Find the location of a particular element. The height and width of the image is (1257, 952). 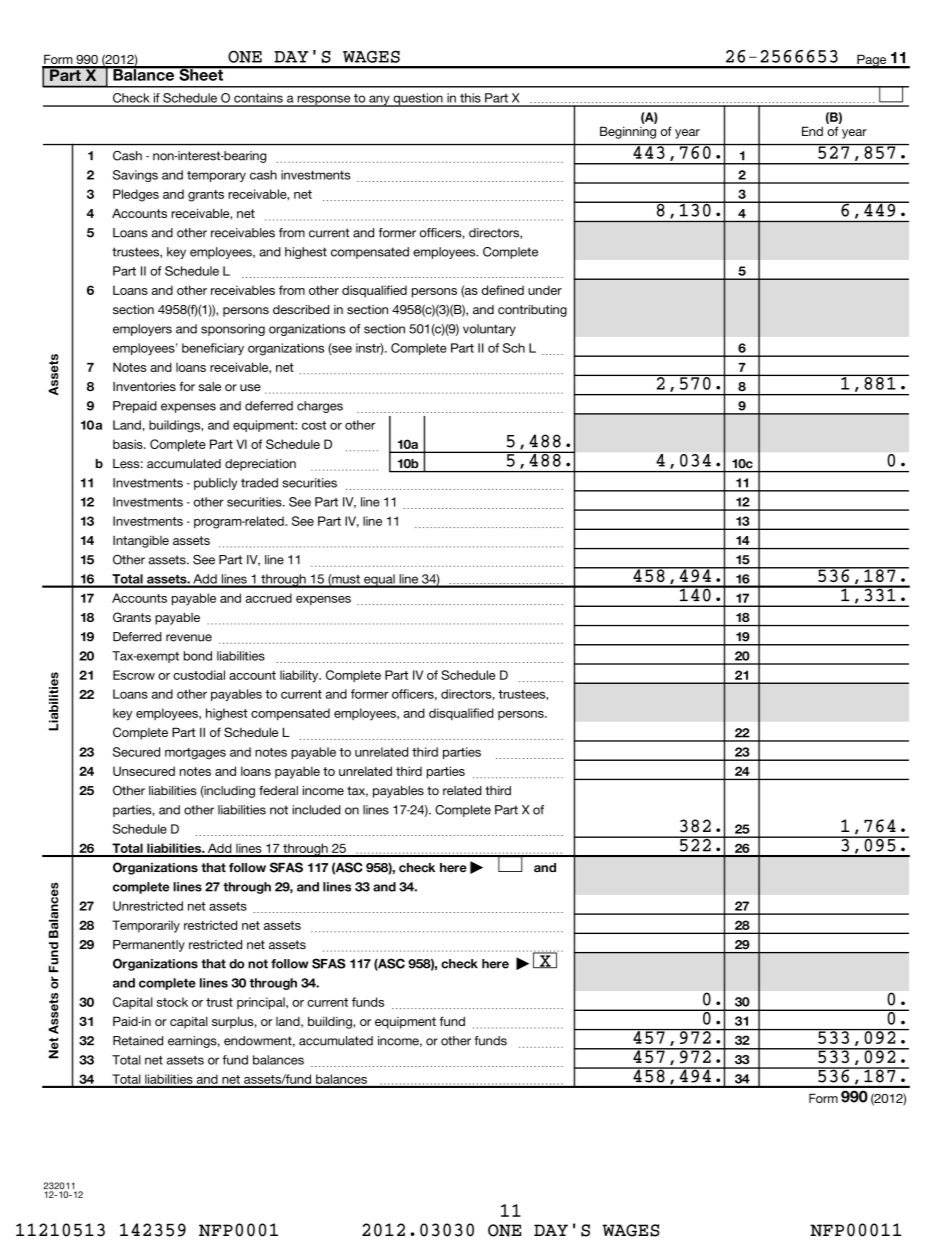

Beginning is located at coordinates (628, 132).
